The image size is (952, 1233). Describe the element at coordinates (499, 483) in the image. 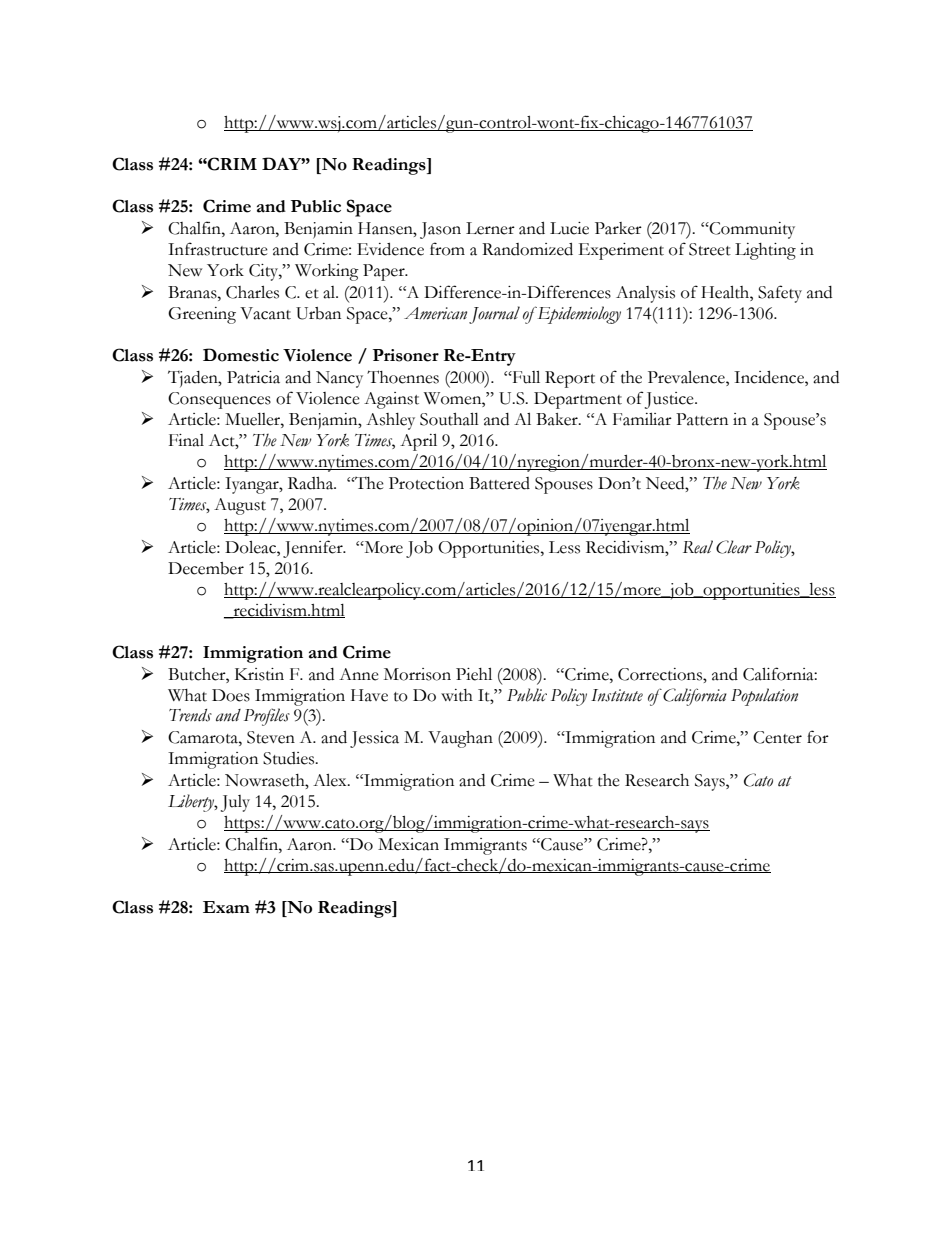

I see `Battered` at that location.
